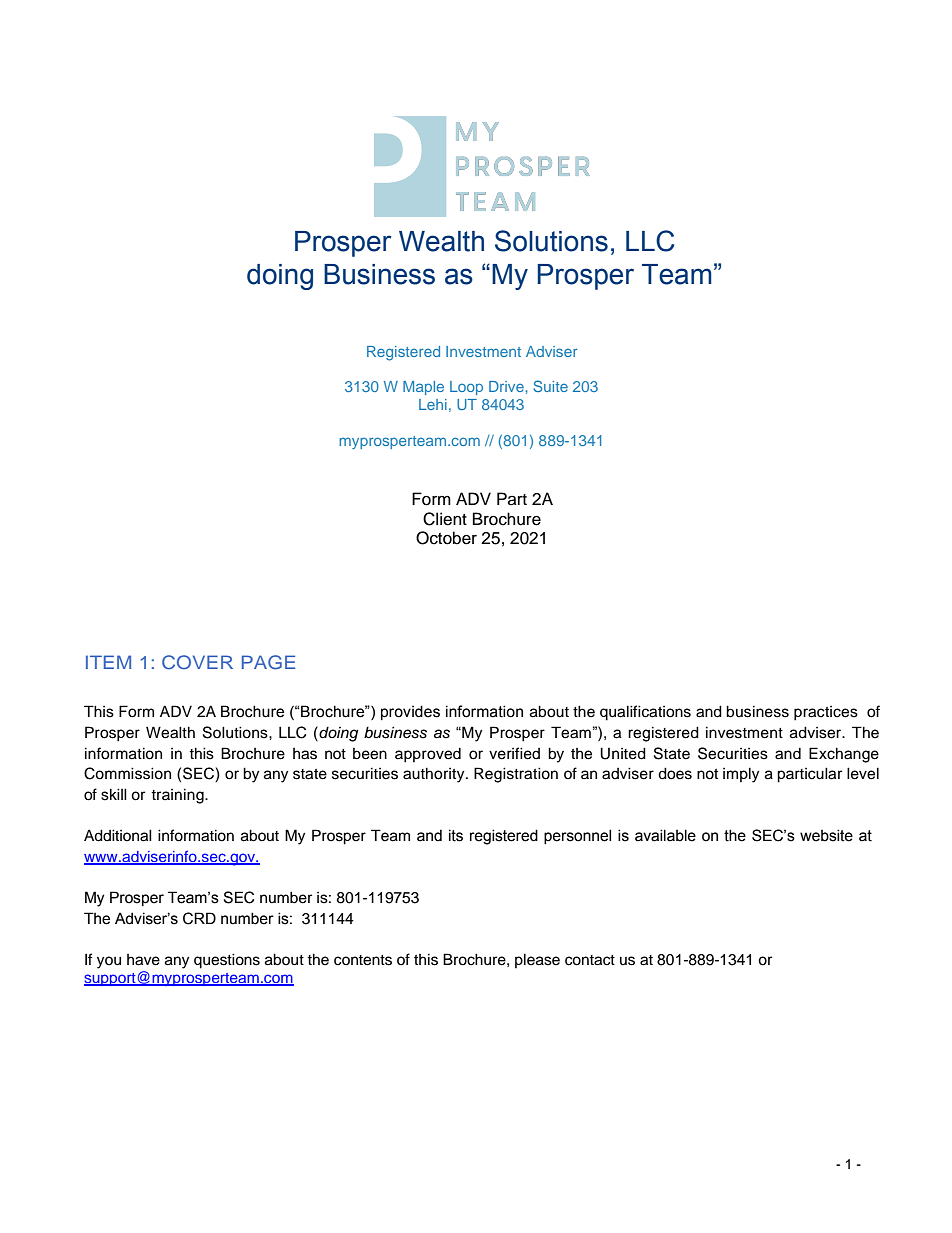  Describe the element at coordinates (826, 713) in the document. I see `practices` at that location.
